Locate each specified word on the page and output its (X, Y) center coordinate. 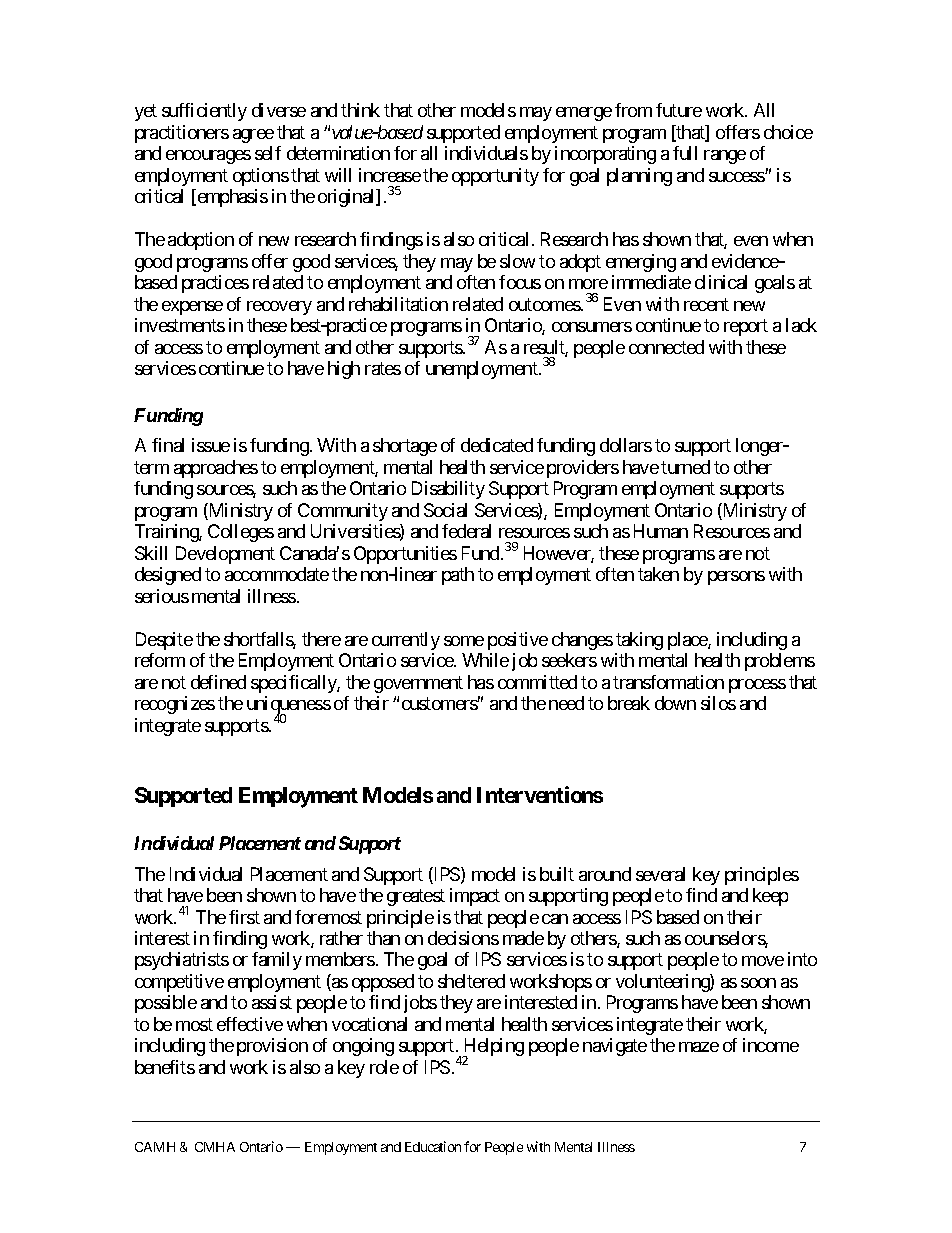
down (675, 703)
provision (272, 1047)
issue (211, 445)
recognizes (175, 705)
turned (685, 467)
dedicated (497, 445)
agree (253, 136)
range (725, 157)
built (557, 874)
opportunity (495, 177)
